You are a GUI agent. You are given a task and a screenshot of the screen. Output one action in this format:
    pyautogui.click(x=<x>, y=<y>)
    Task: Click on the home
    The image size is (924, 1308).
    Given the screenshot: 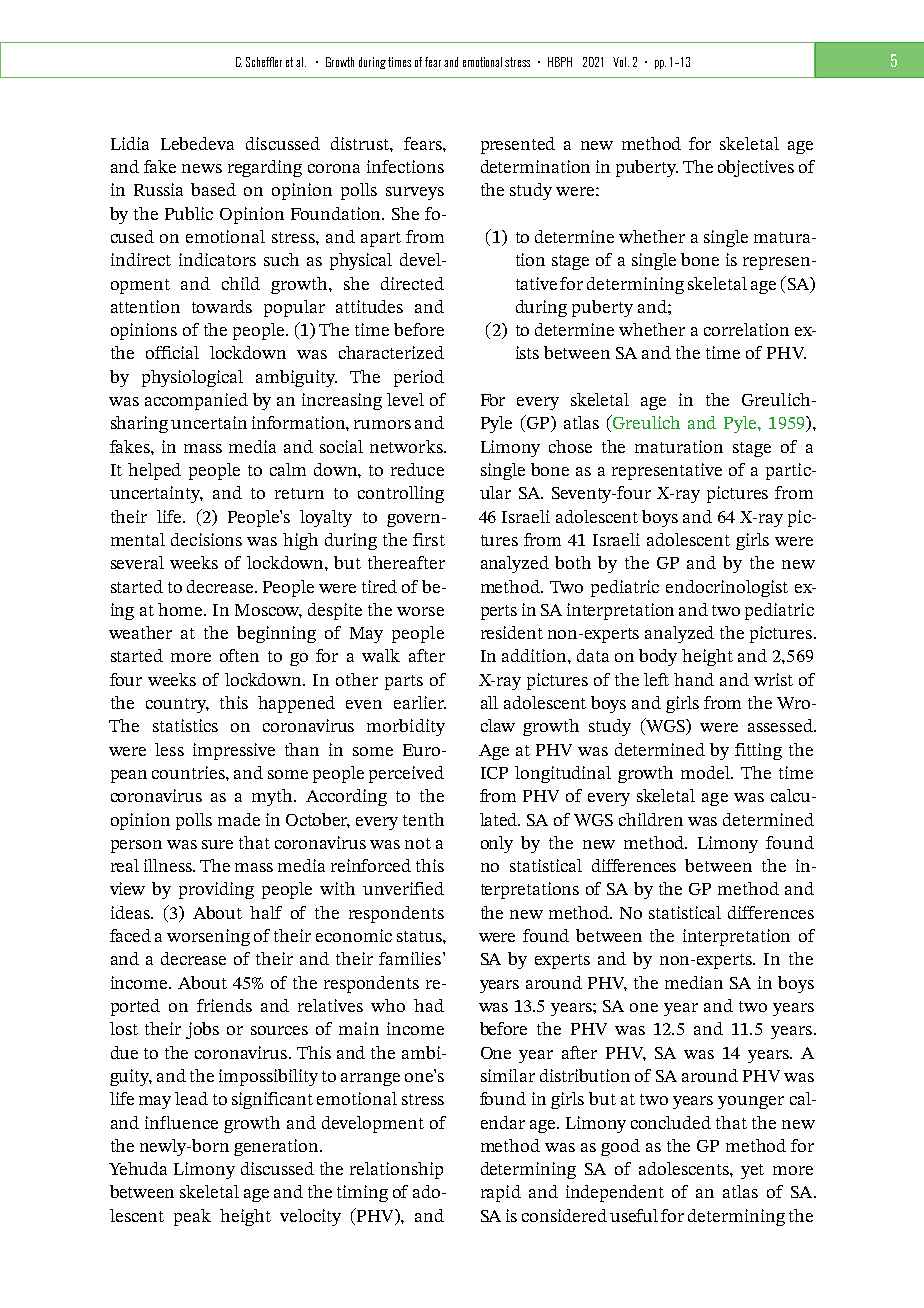 What is the action you would take?
    pyautogui.click(x=182, y=609)
